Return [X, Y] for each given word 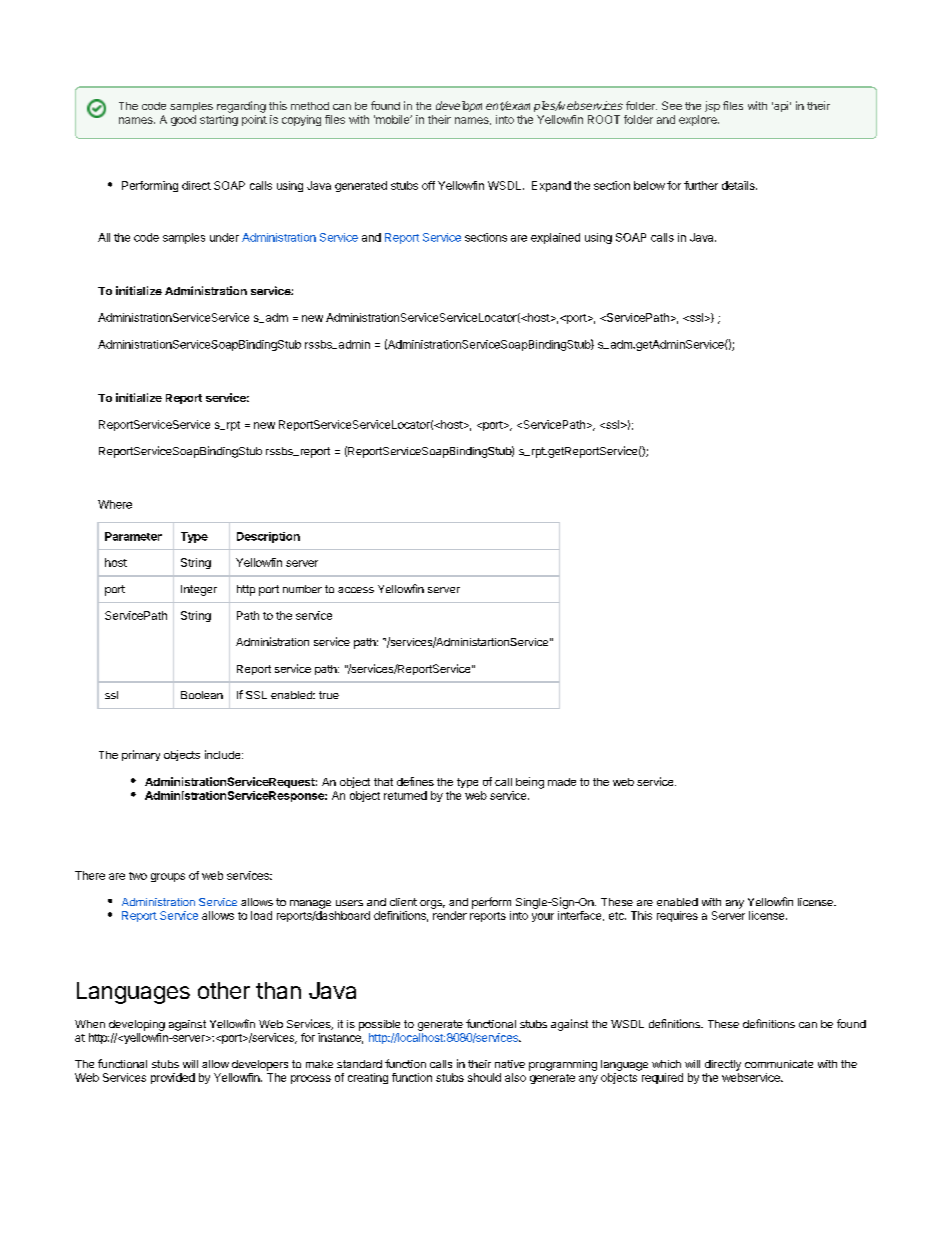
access [356, 590]
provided [173, 1078]
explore [699, 120]
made [562, 782]
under [224, 237]
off [428, 185]
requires [677, 916]
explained [555, 238]
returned [405, 795]
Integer [199, 590]
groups [168, 877]
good [183, 120]
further [701, 185]
